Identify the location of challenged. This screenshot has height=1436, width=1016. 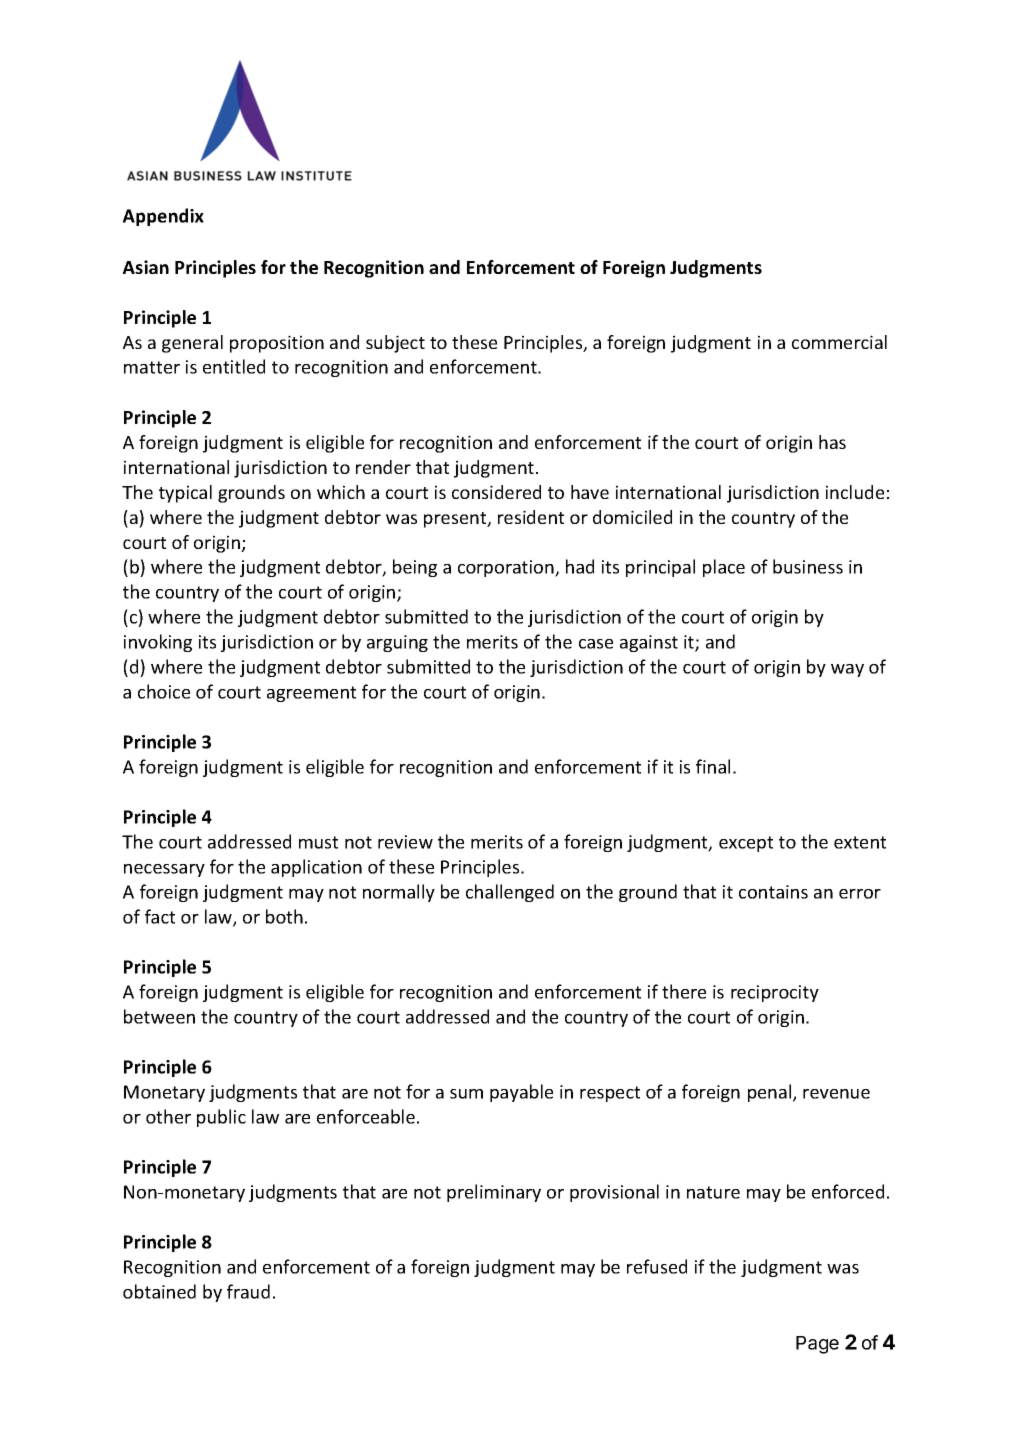
(510, 893).
